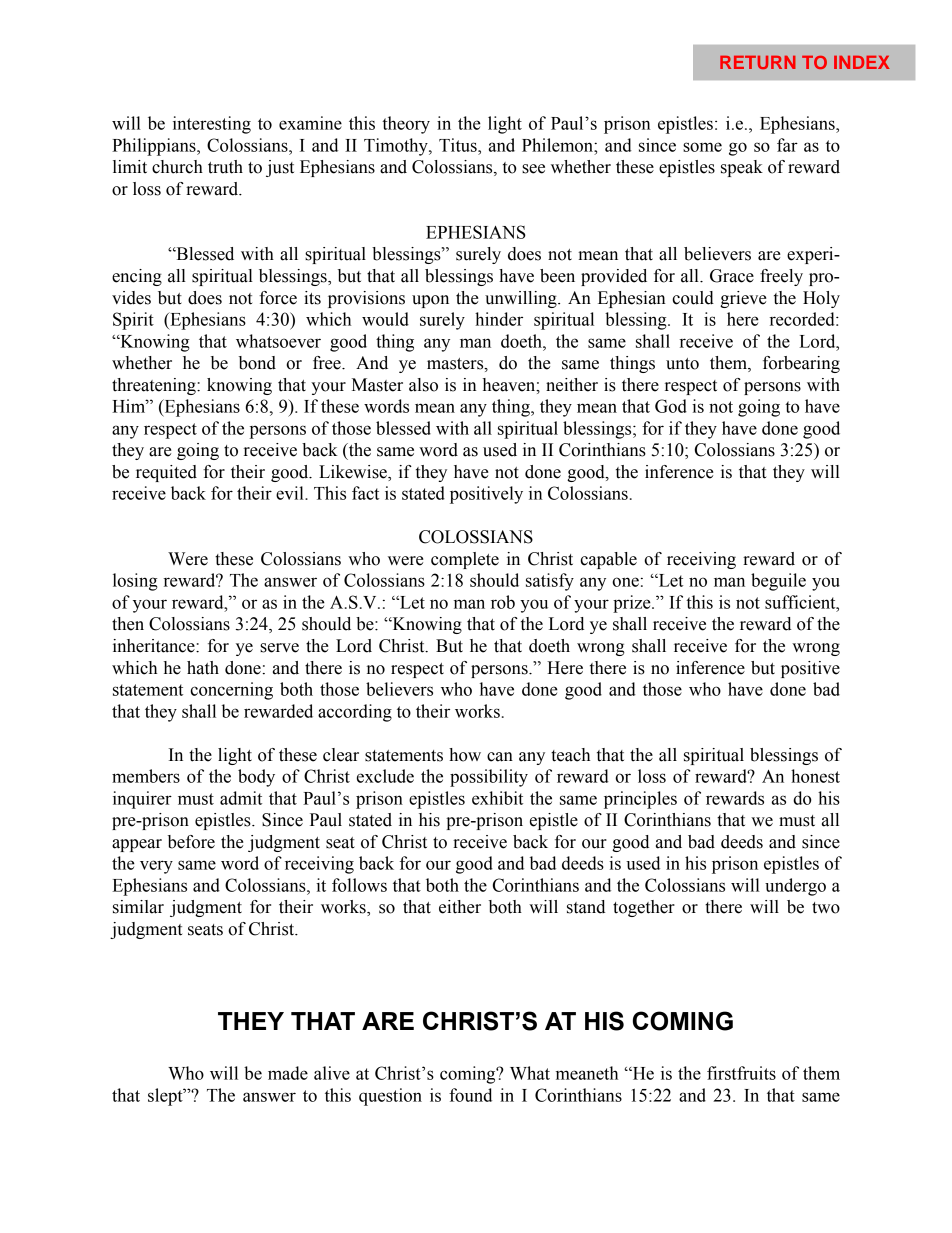  What do you see at coordinates (499, 319) in the page?
I see `hinder` at bounding box center [499, 319].
